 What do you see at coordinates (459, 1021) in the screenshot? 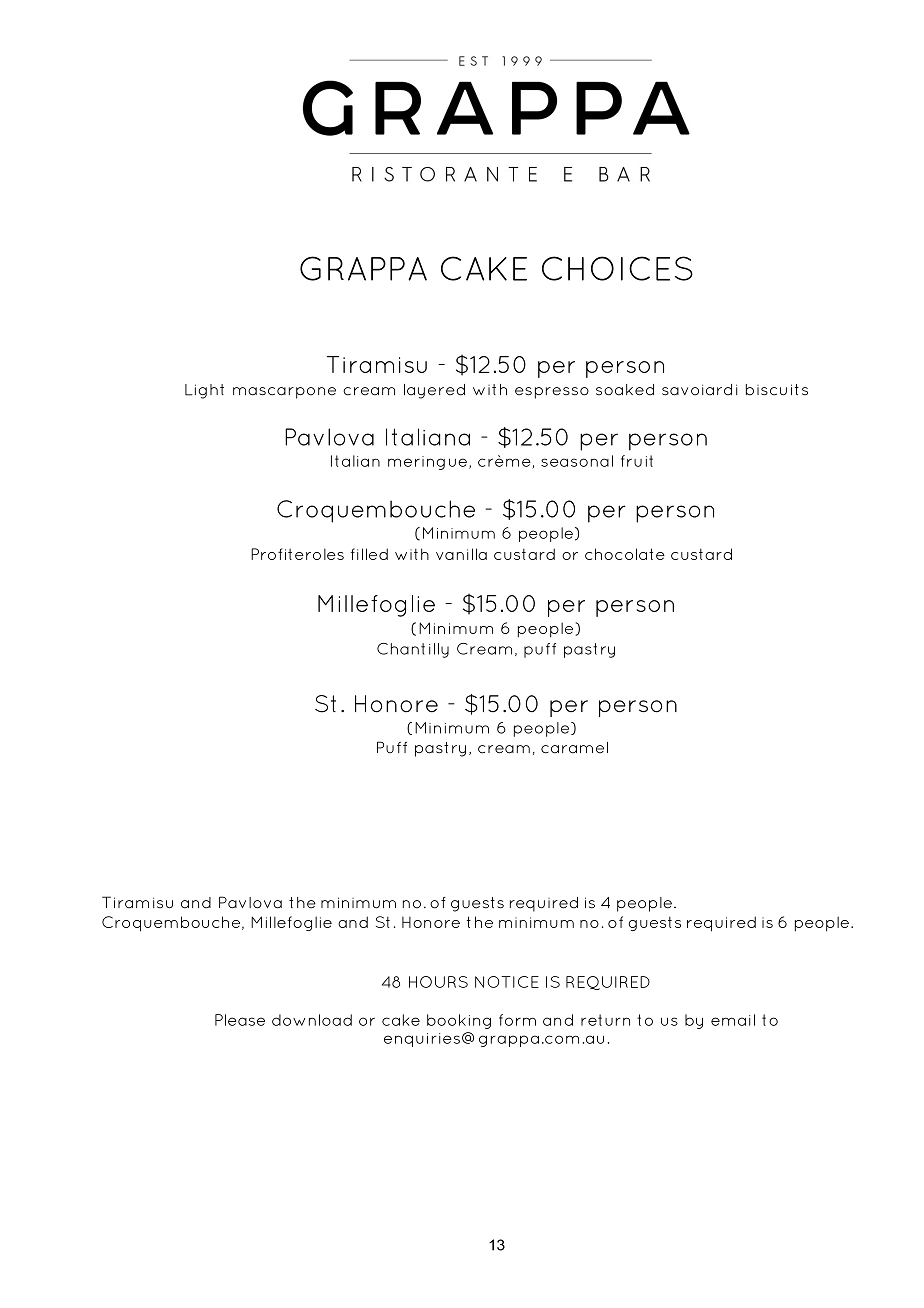
I see `booking` at bounding box center [459, 1021].
